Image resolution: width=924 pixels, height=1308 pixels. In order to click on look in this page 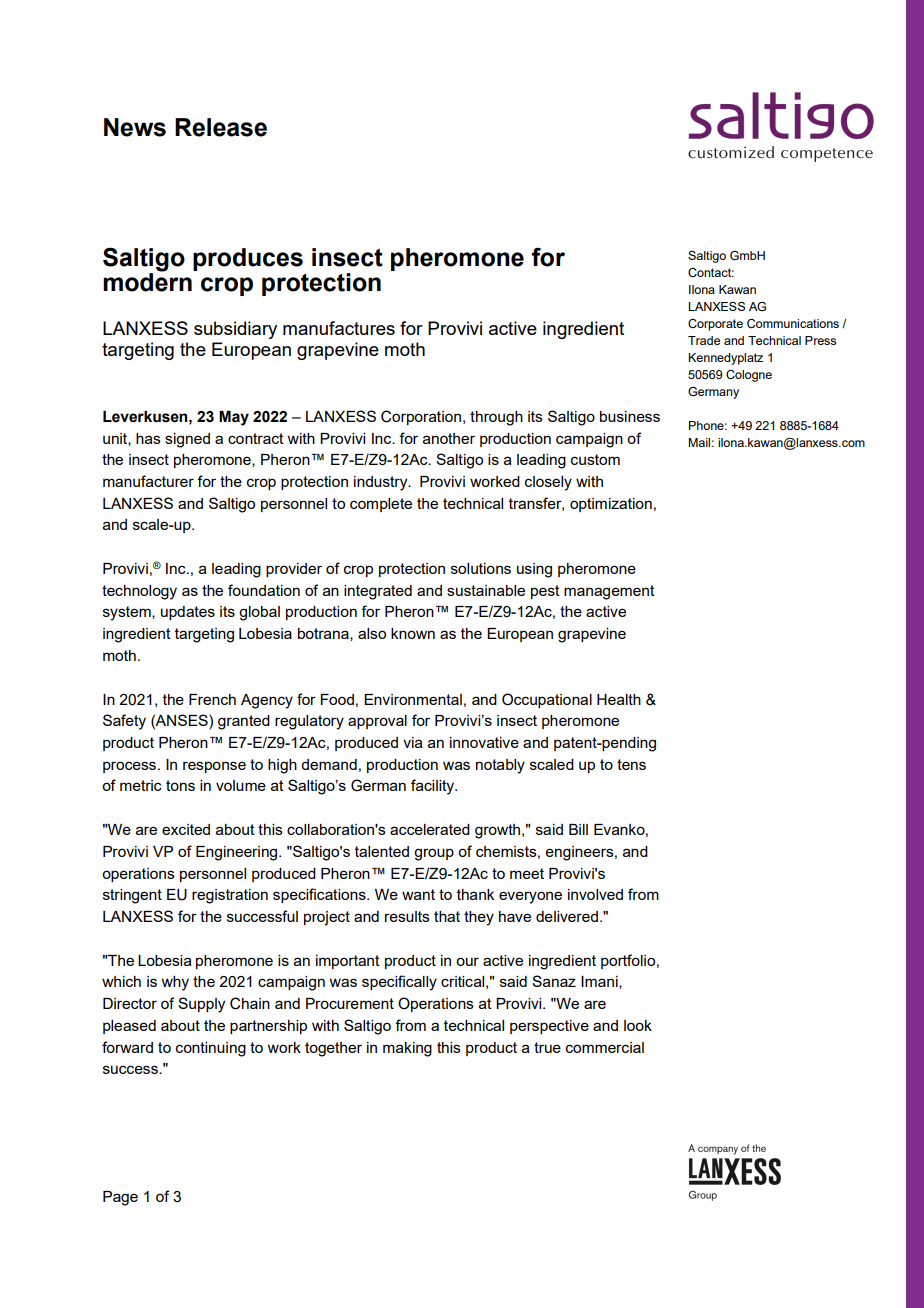, I will do `click(638, 1025)`.
